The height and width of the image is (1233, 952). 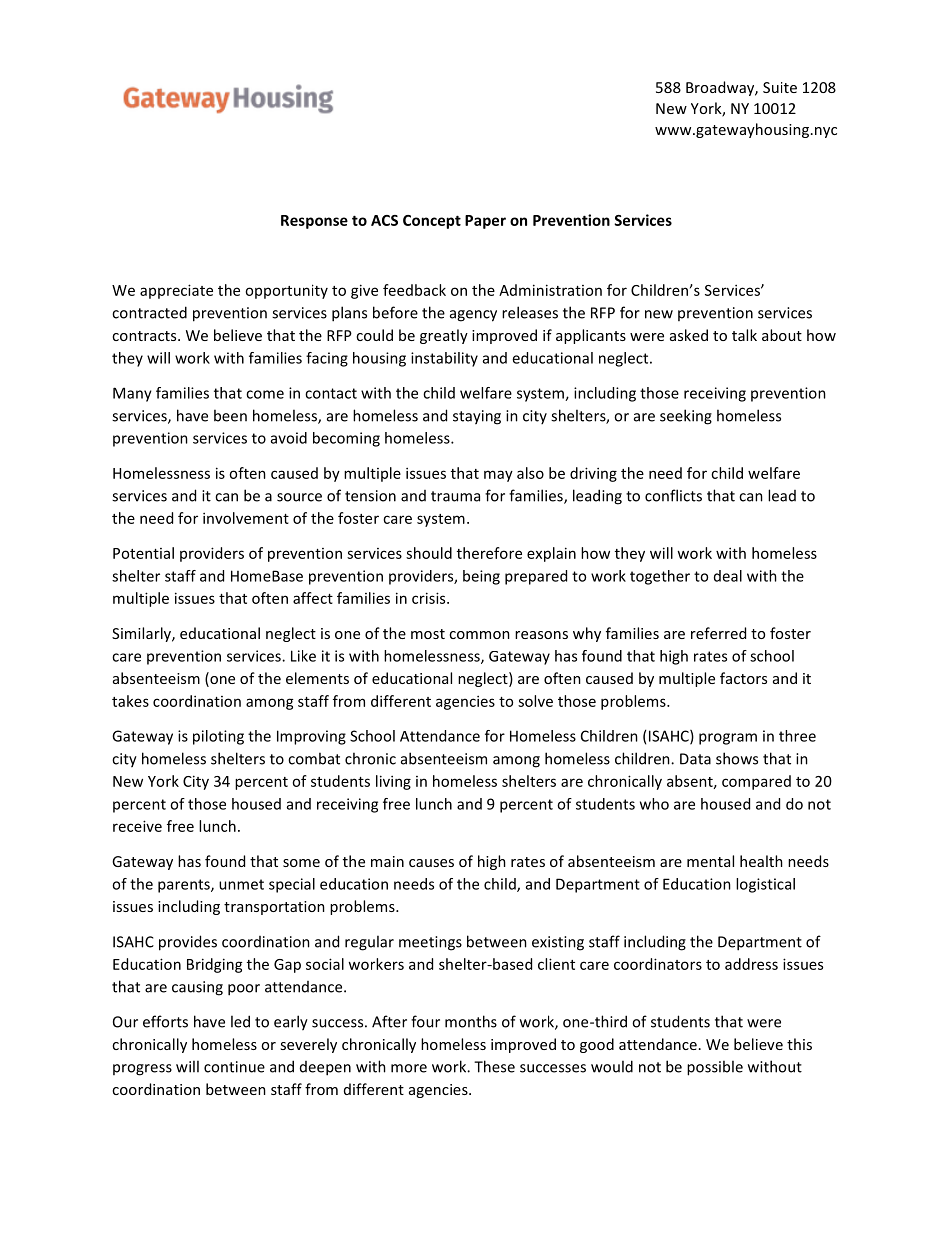 I want to click on instability, so click(x=444, y=359).
